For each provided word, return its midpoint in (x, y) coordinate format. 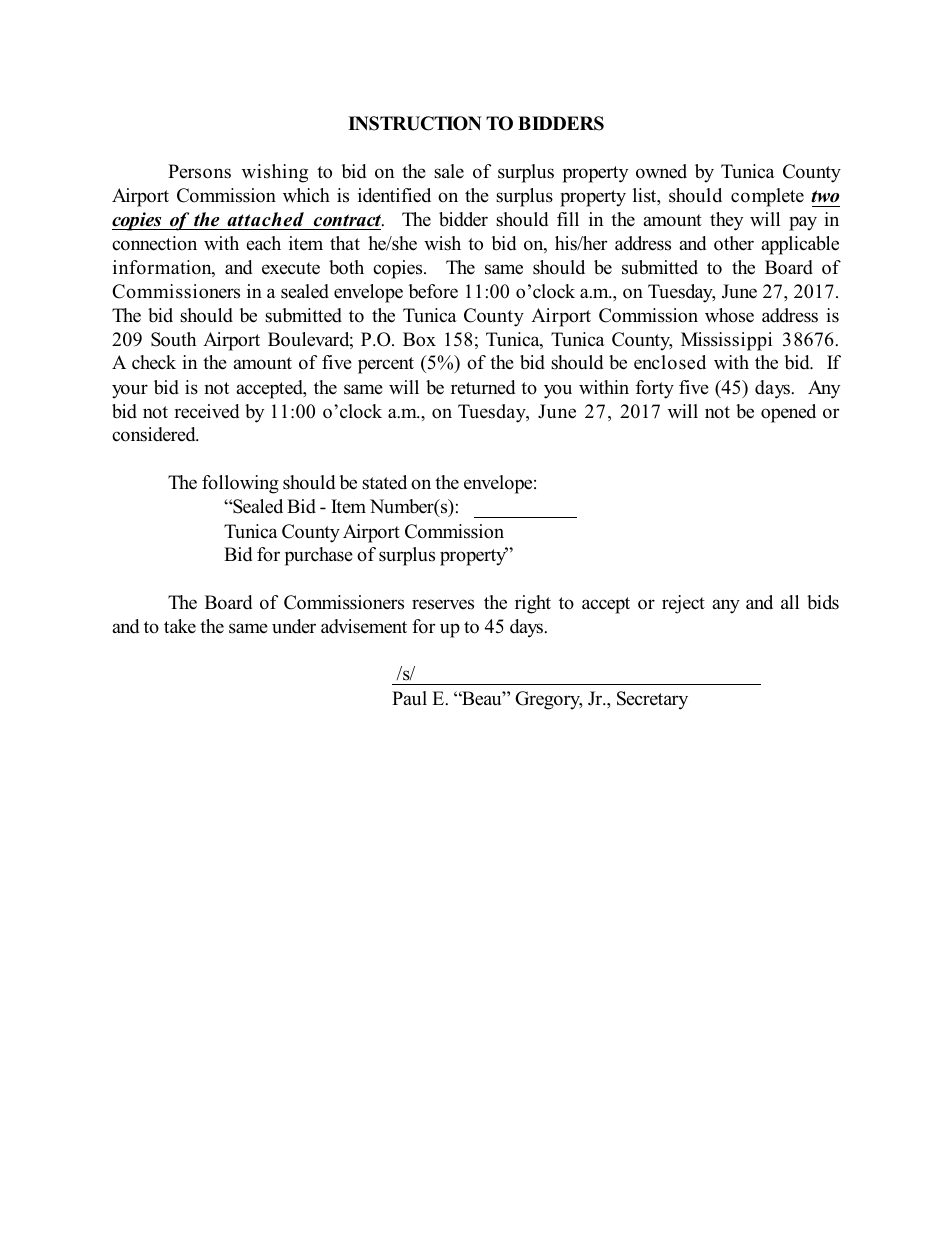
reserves (443, 604)
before (433, 291)
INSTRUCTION (415, 123)
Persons (199, 171)
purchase (319, 556)
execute (291, 268)
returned (483, 387)
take (180, 626)
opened (788, 413)
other (734, 243)
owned (661, 171)
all (790, 602)
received (206, 411)
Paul (409, 698)
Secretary (652, 700)
